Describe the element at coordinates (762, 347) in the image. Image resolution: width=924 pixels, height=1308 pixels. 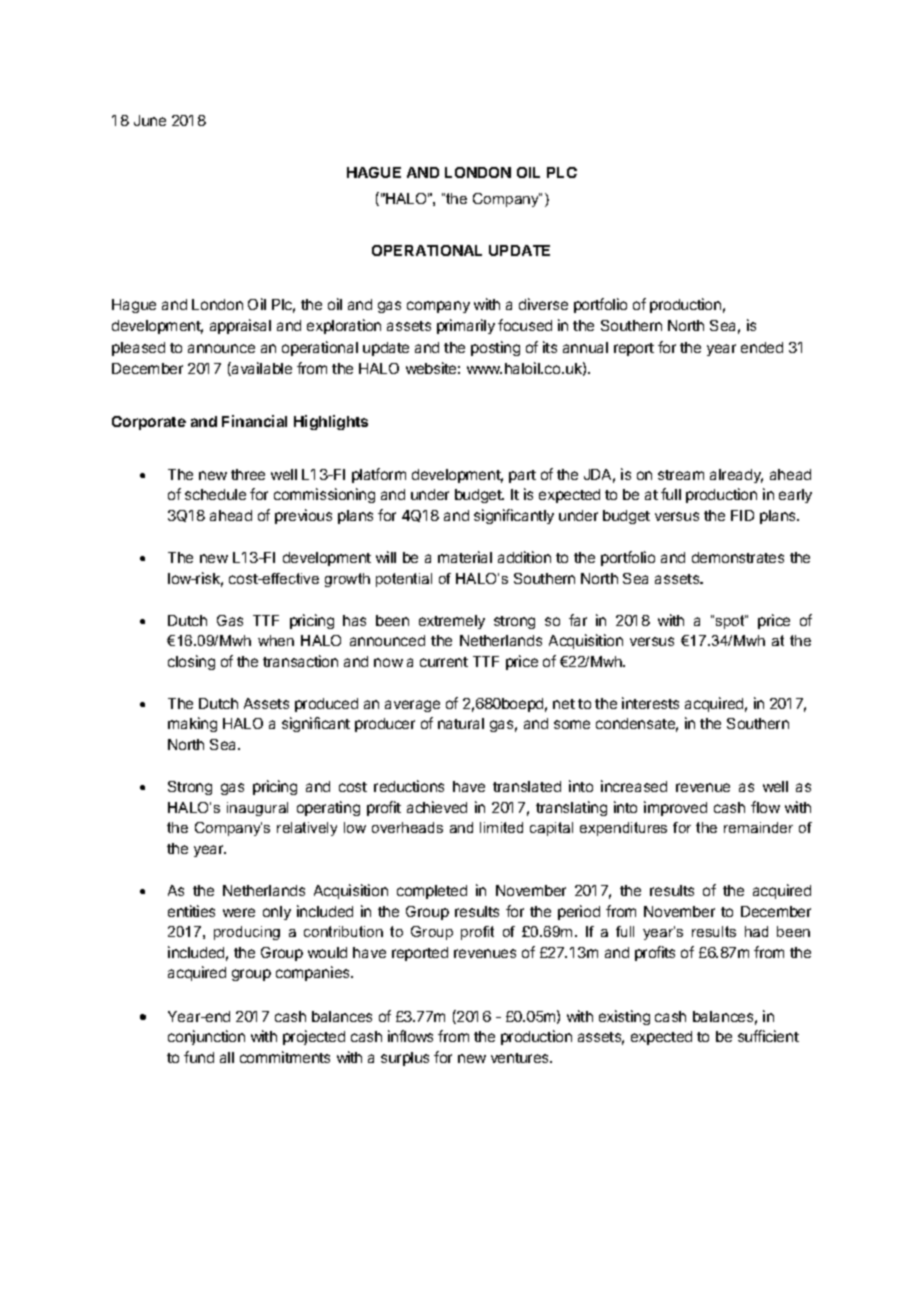
I see `ended` at that location.
